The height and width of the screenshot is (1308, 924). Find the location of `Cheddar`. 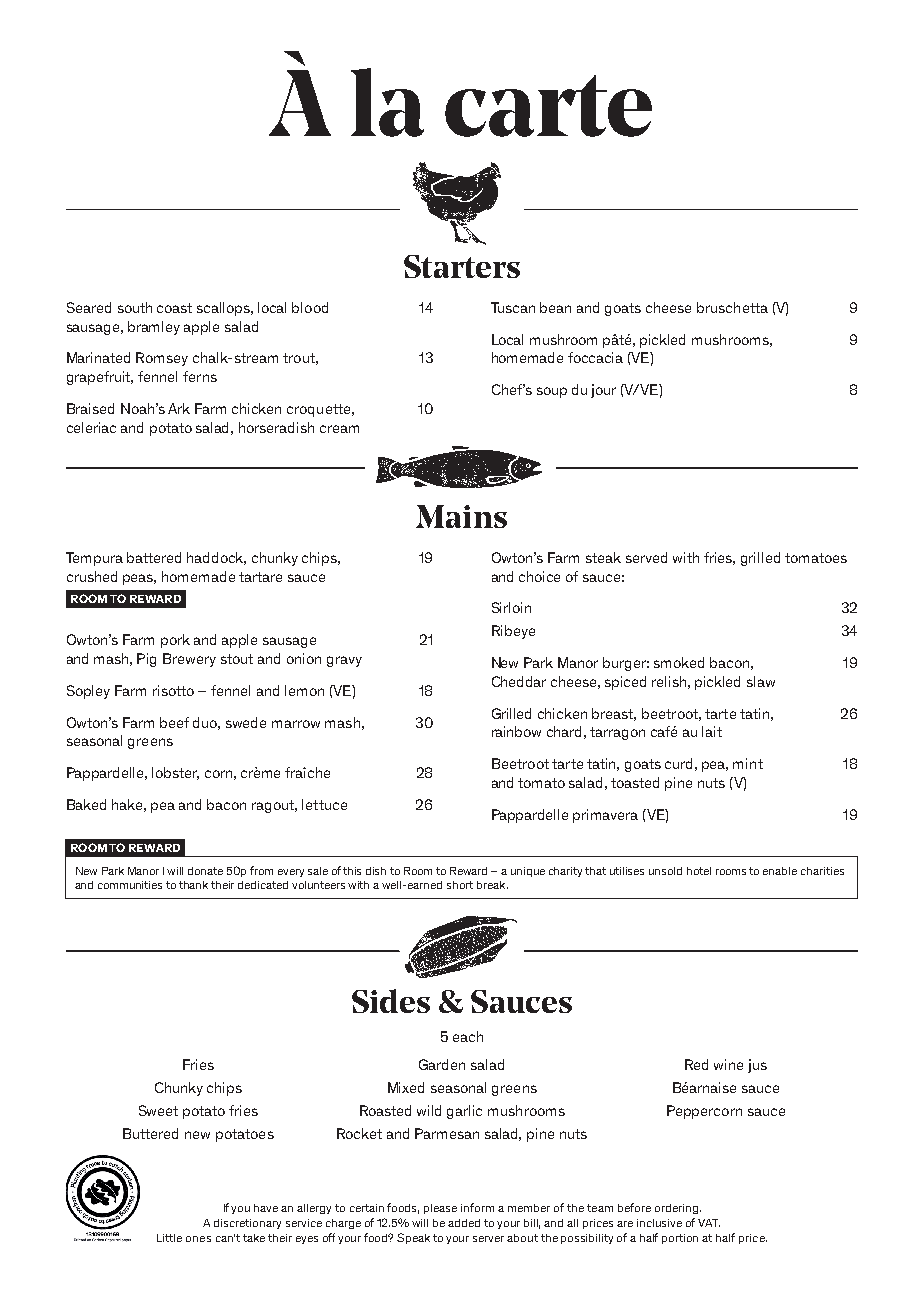

Cheddar is located at coordinates (519, 681).
